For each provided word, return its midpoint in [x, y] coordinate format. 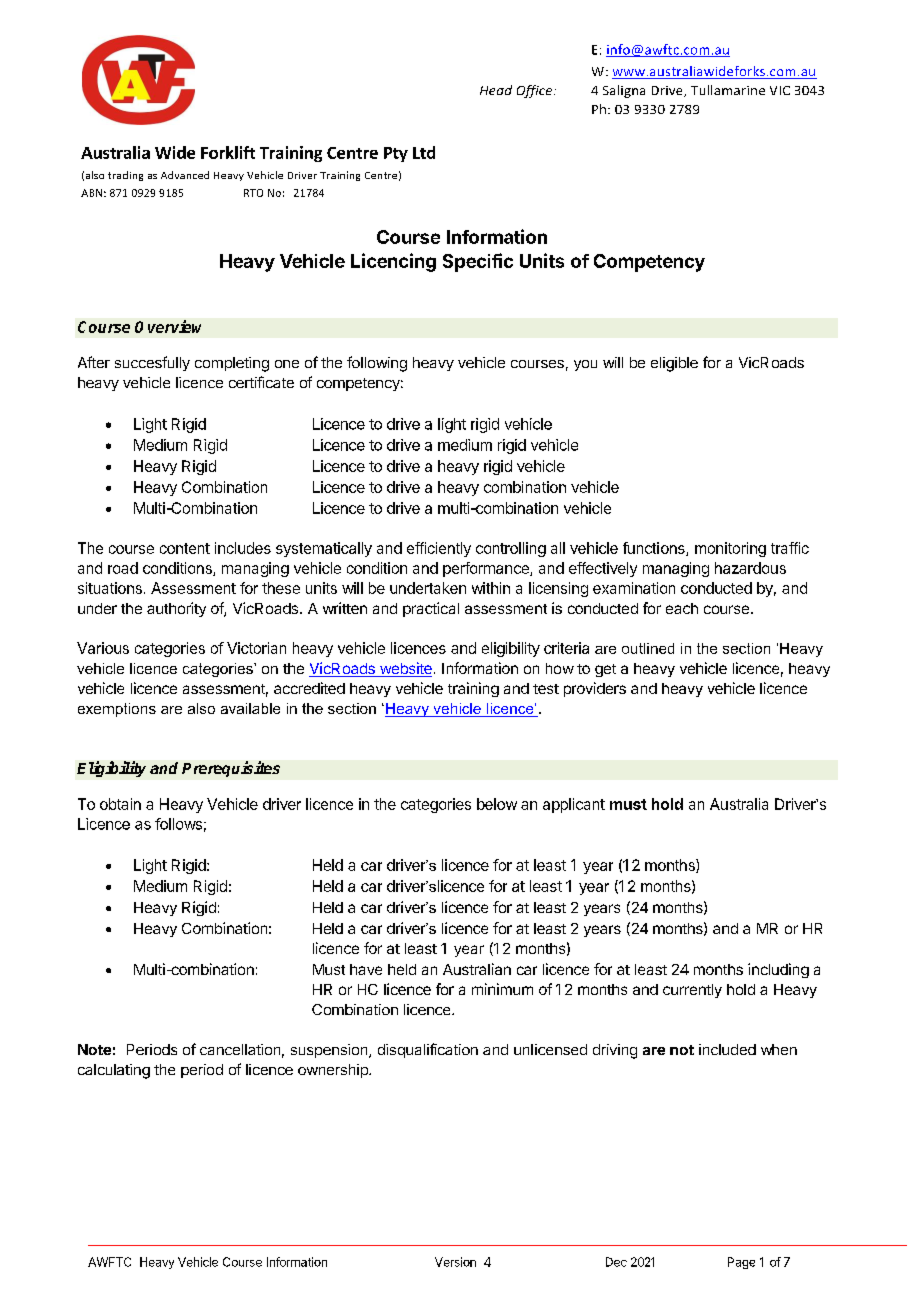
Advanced [185, 175]
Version [455, 1262]
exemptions [117, 710]
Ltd [424, 152]
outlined [648, 648]
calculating [114, 1071]
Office [536, 91]
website [404, 669]
